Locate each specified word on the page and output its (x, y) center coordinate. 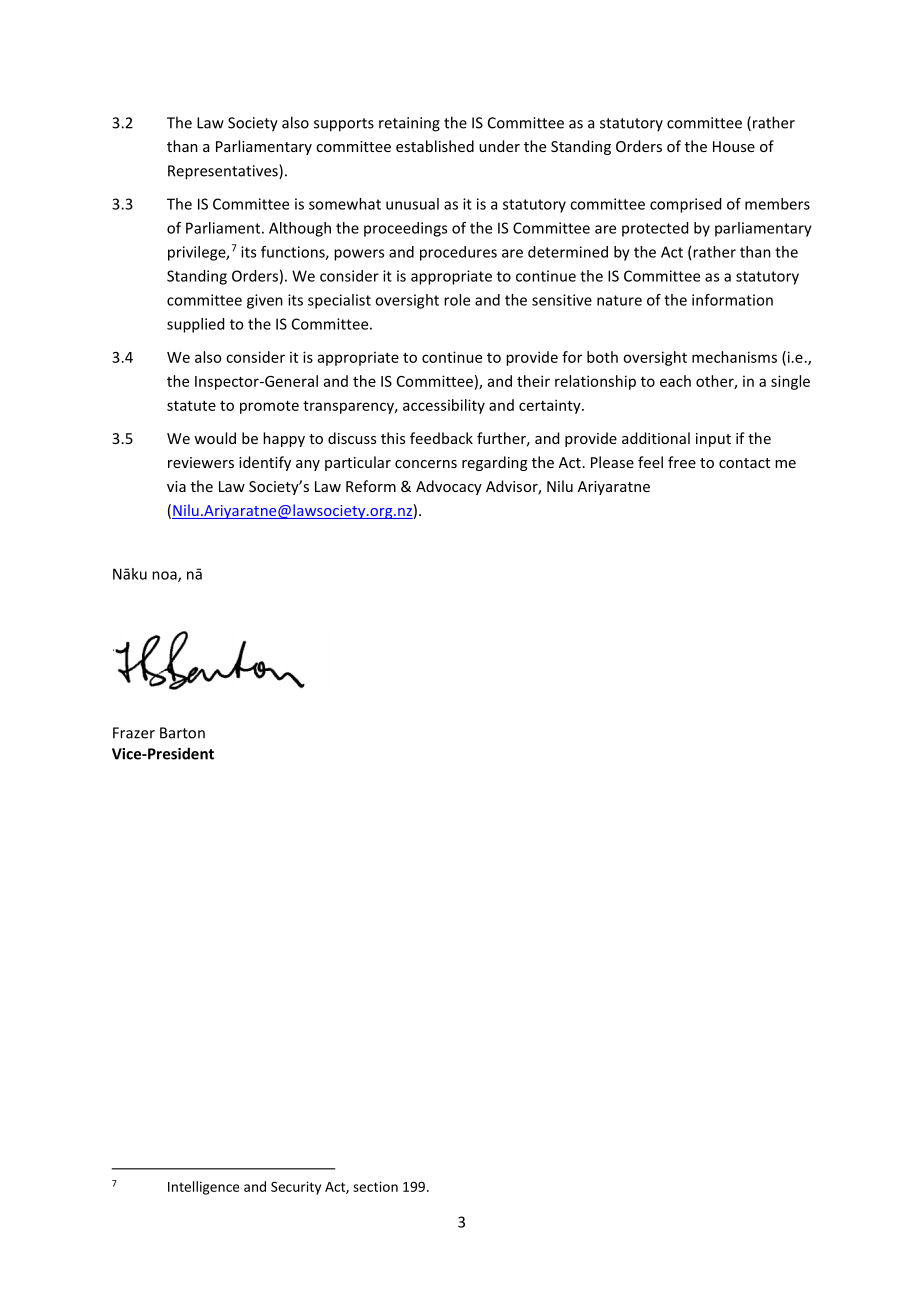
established (435, 146)
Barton (182, 733)
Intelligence (203, 1188)
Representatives (224, 172)
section (375, 1186)
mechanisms (734, 357)
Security (296, 1188)
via (176, 486)
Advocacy (449, 487)
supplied (195, 325)
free (682, 462)
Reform (371, 486)
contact (744, 463)
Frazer (134, 733)
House (734, 146)
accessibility (444, 406)
